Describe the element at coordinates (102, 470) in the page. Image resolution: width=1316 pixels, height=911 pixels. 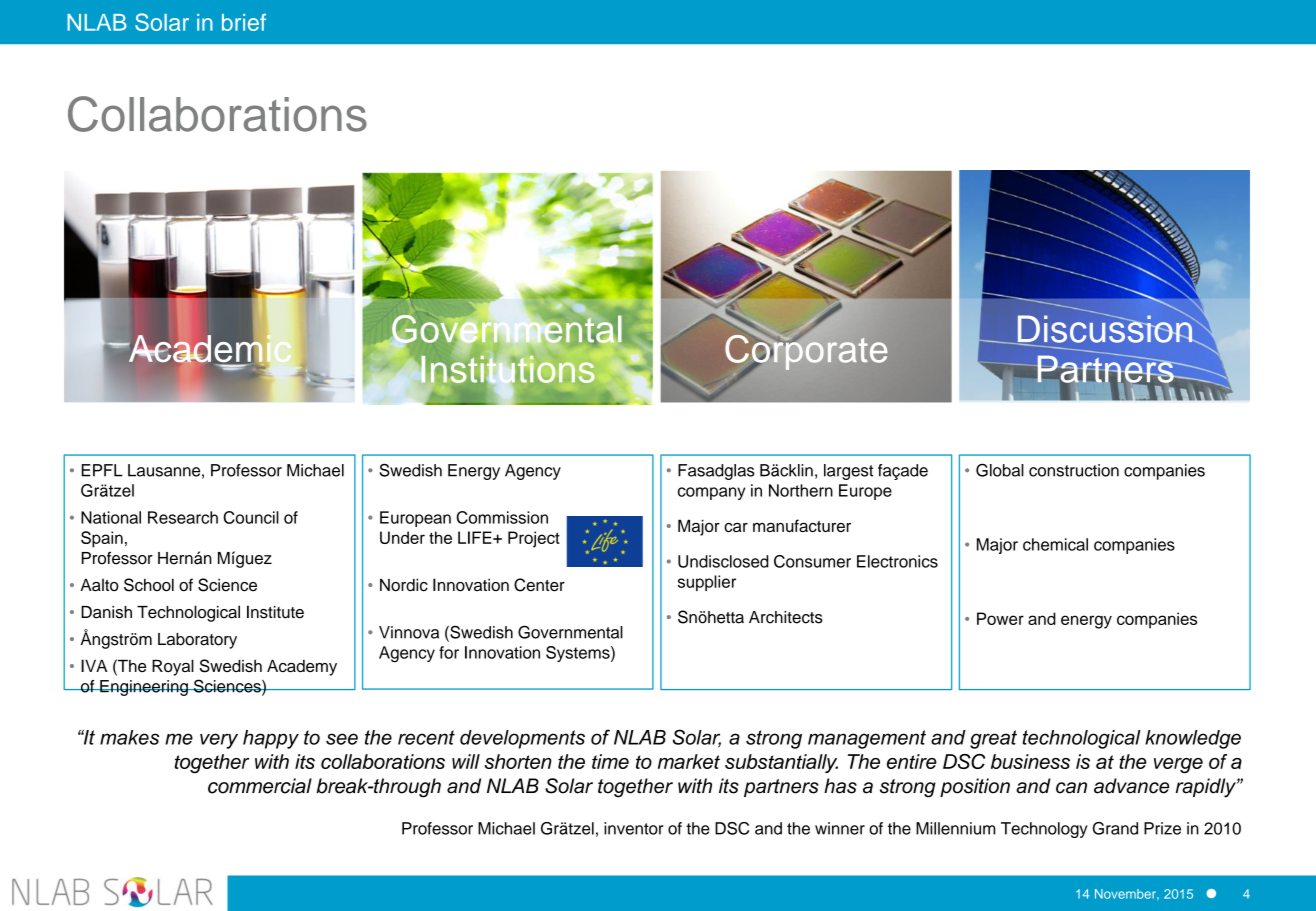
I see `EPFL` at that location.
